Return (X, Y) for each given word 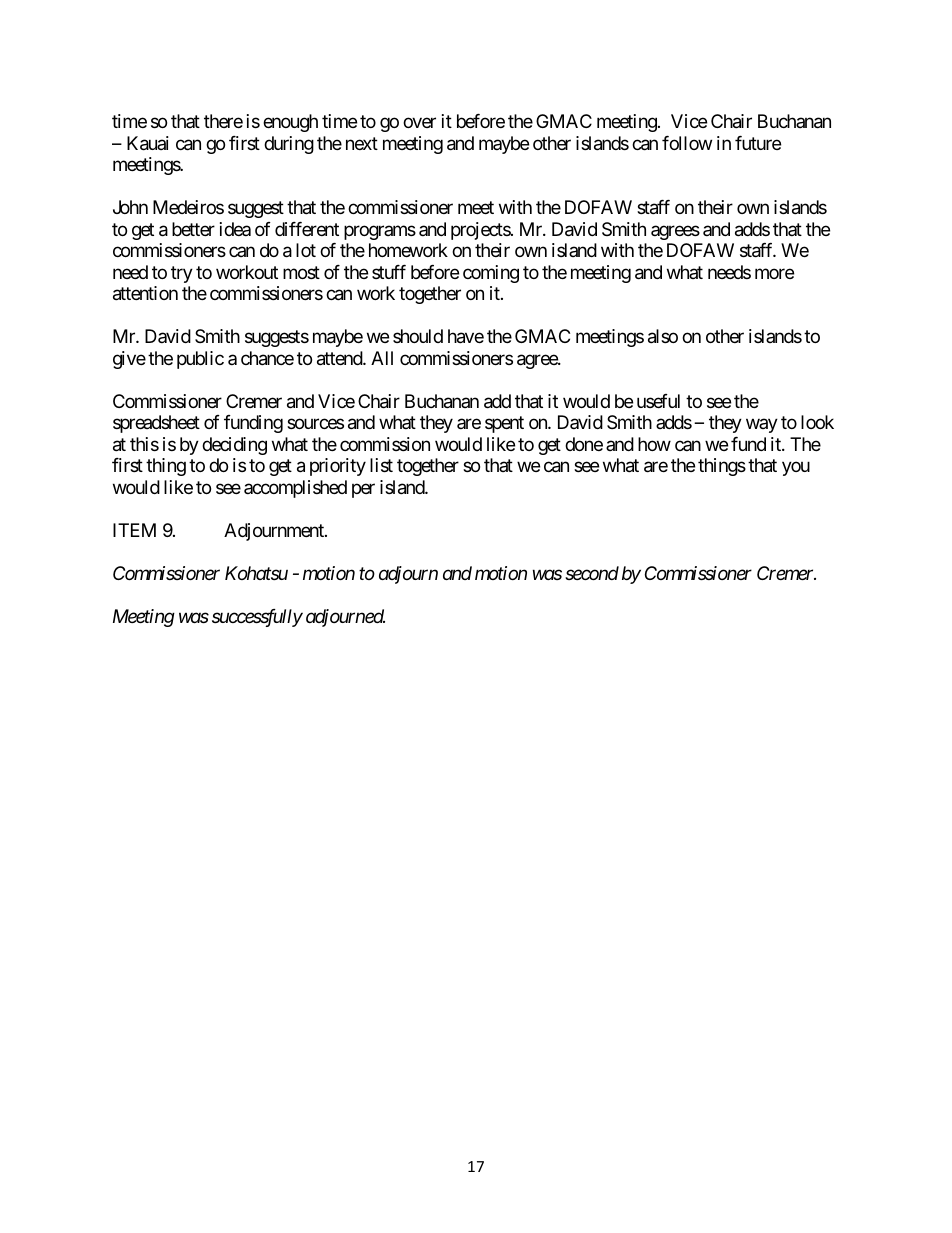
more (774, 273)
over (419, 123)
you (796, 469)
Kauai (148, 143)
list (381, 465)
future (758, 143)
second (592, 573)
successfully (257, 618)
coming (491, 274)
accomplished (295, 489)
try (182, 274)
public (200, 360)
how (654, 444)
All (382, 358)
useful (658, 401)
